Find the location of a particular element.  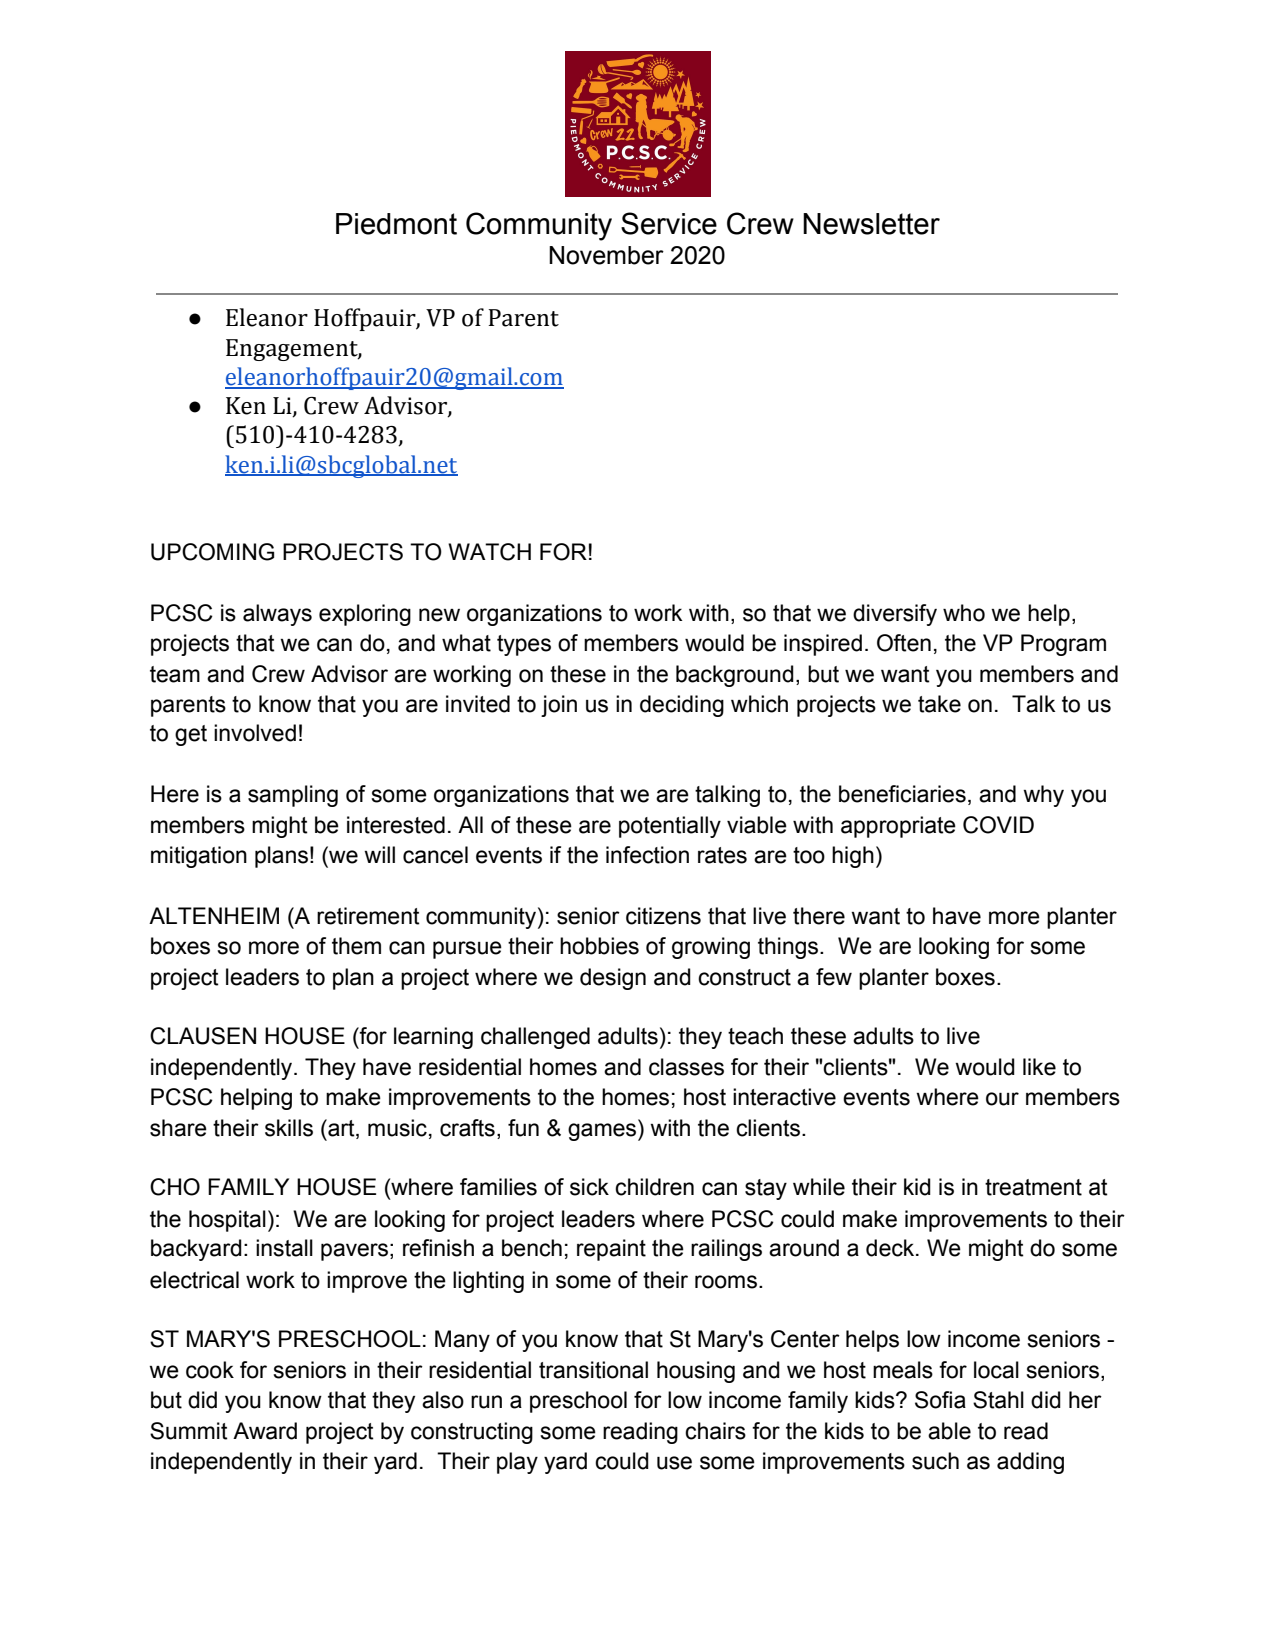

transitional is located at coordinates (593, 1370).
